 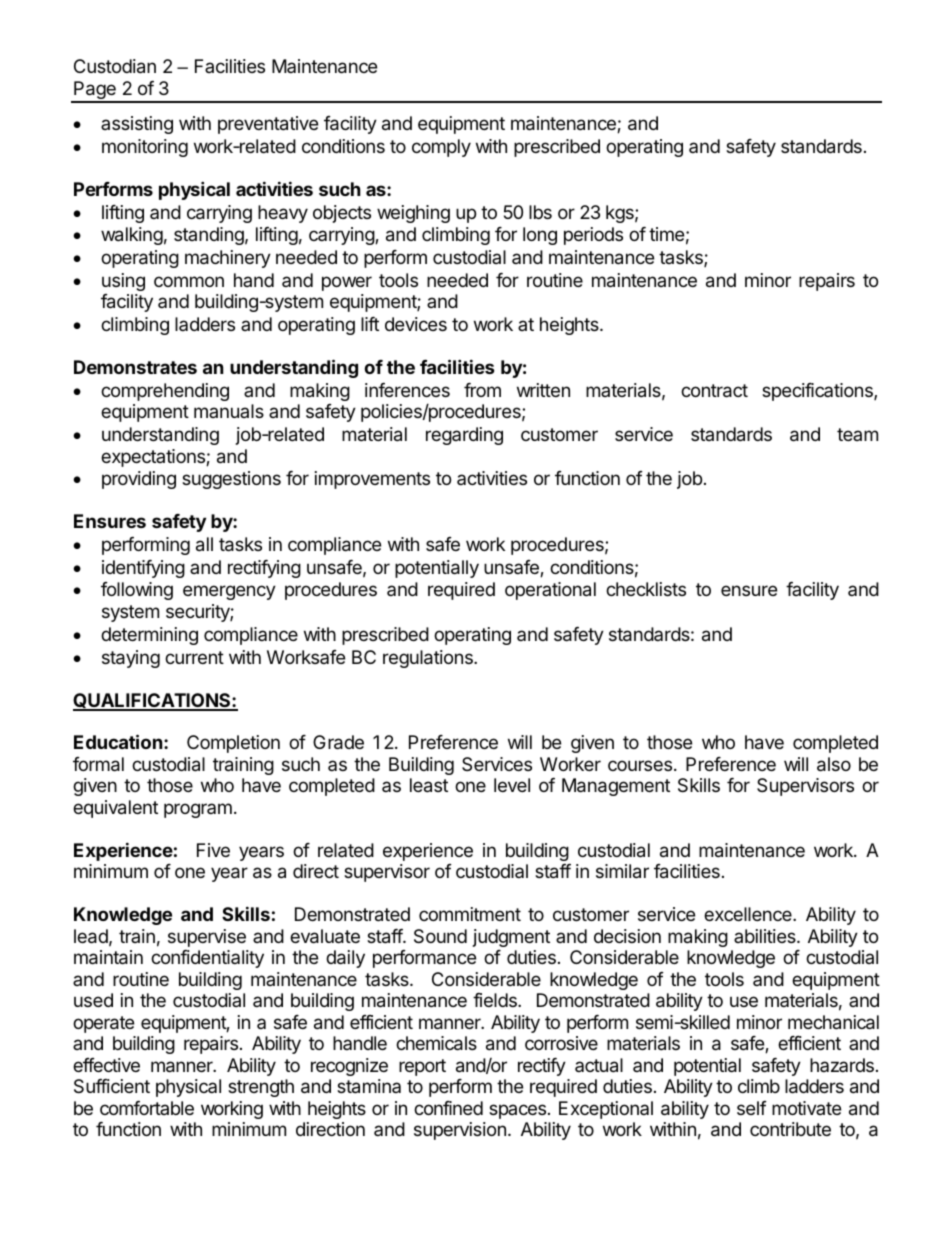 What do you see at coordinates (448, 1108) in the screenshot?
I see `confined` at bounding box center [448, 1108].
